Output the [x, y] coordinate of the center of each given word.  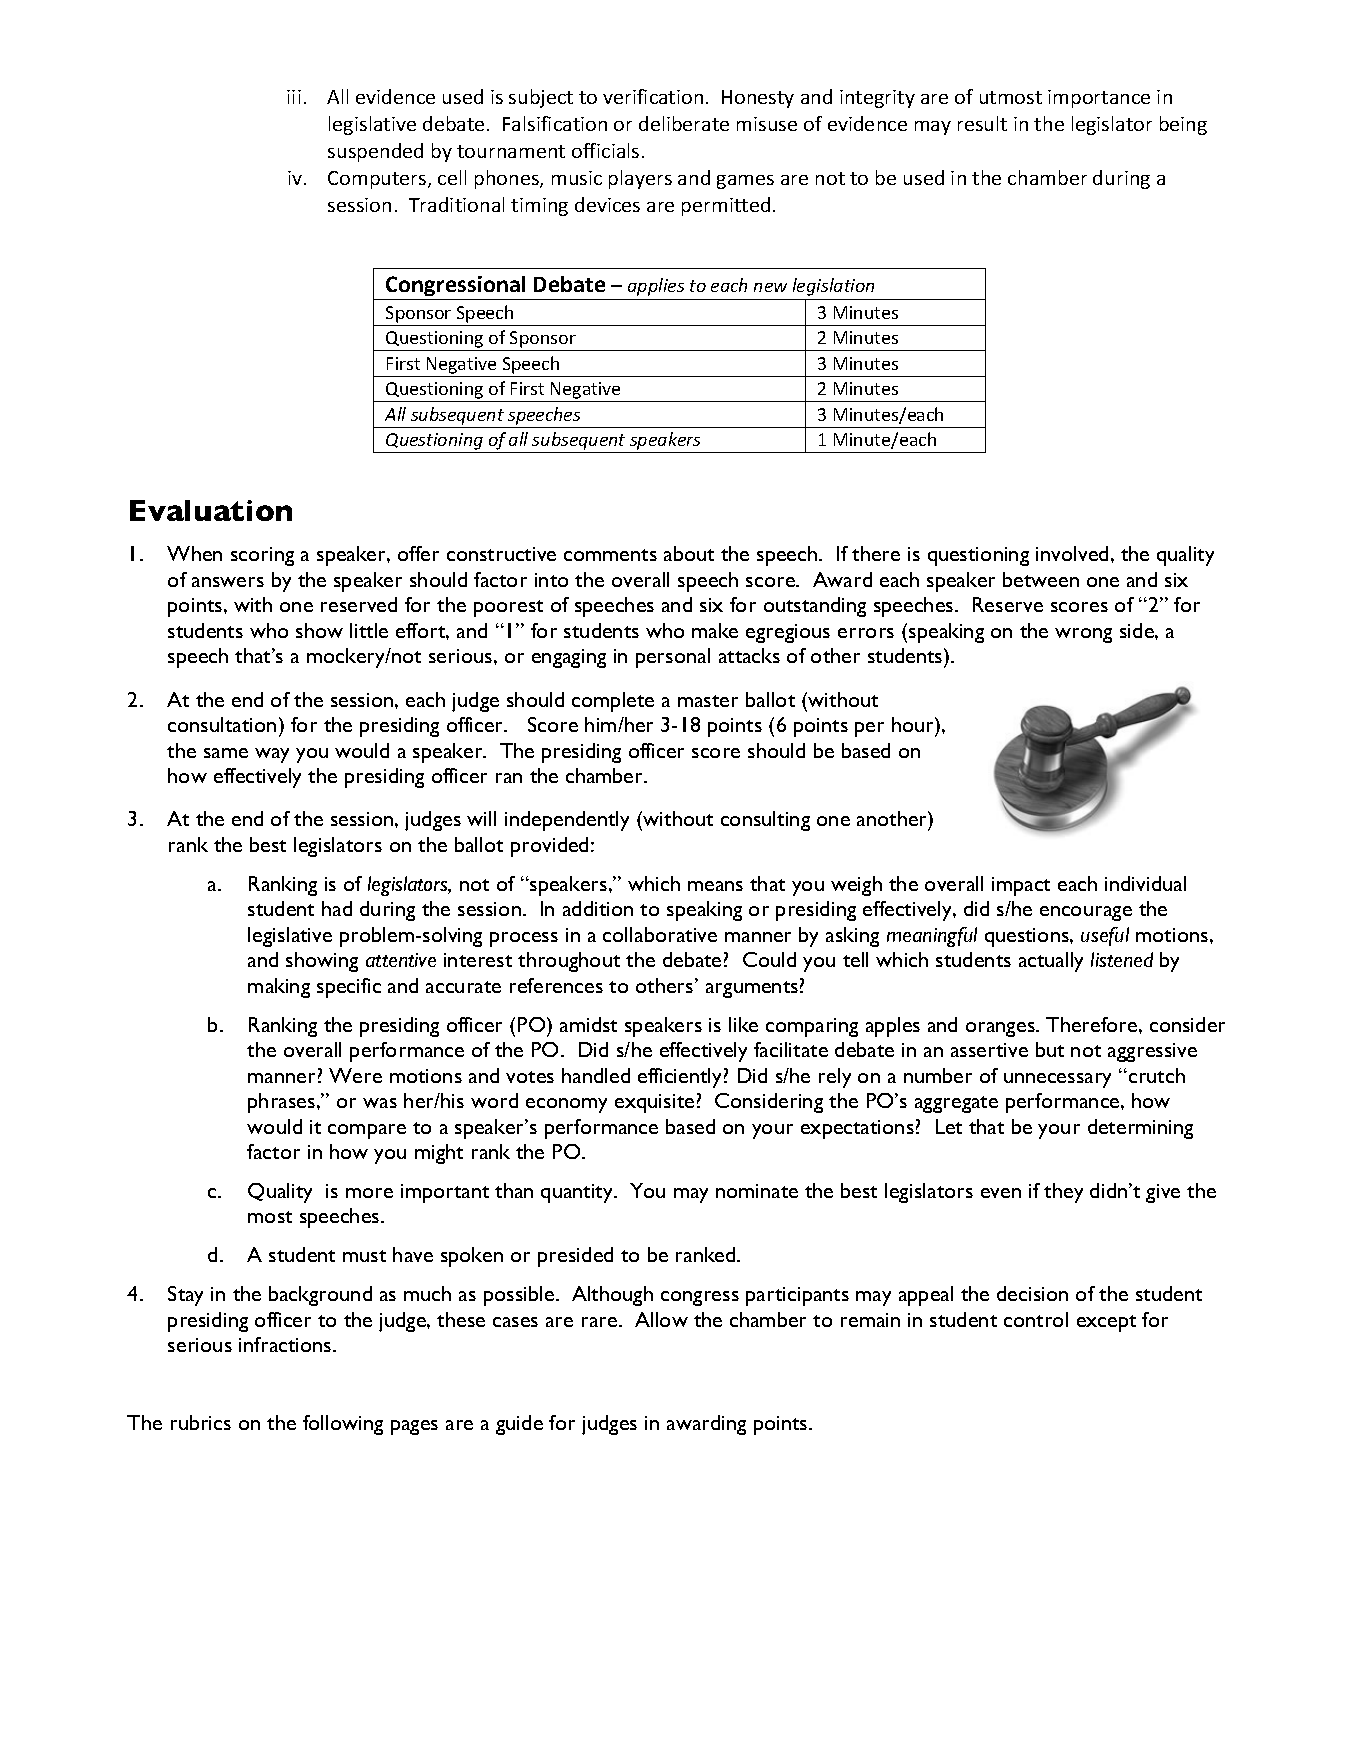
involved [1072, 553]
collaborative [660, 934]
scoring [262, 556]
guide [519, 1425]
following [343, 1425]
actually [1051, 962]
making [279, 988]
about [689, 553]
